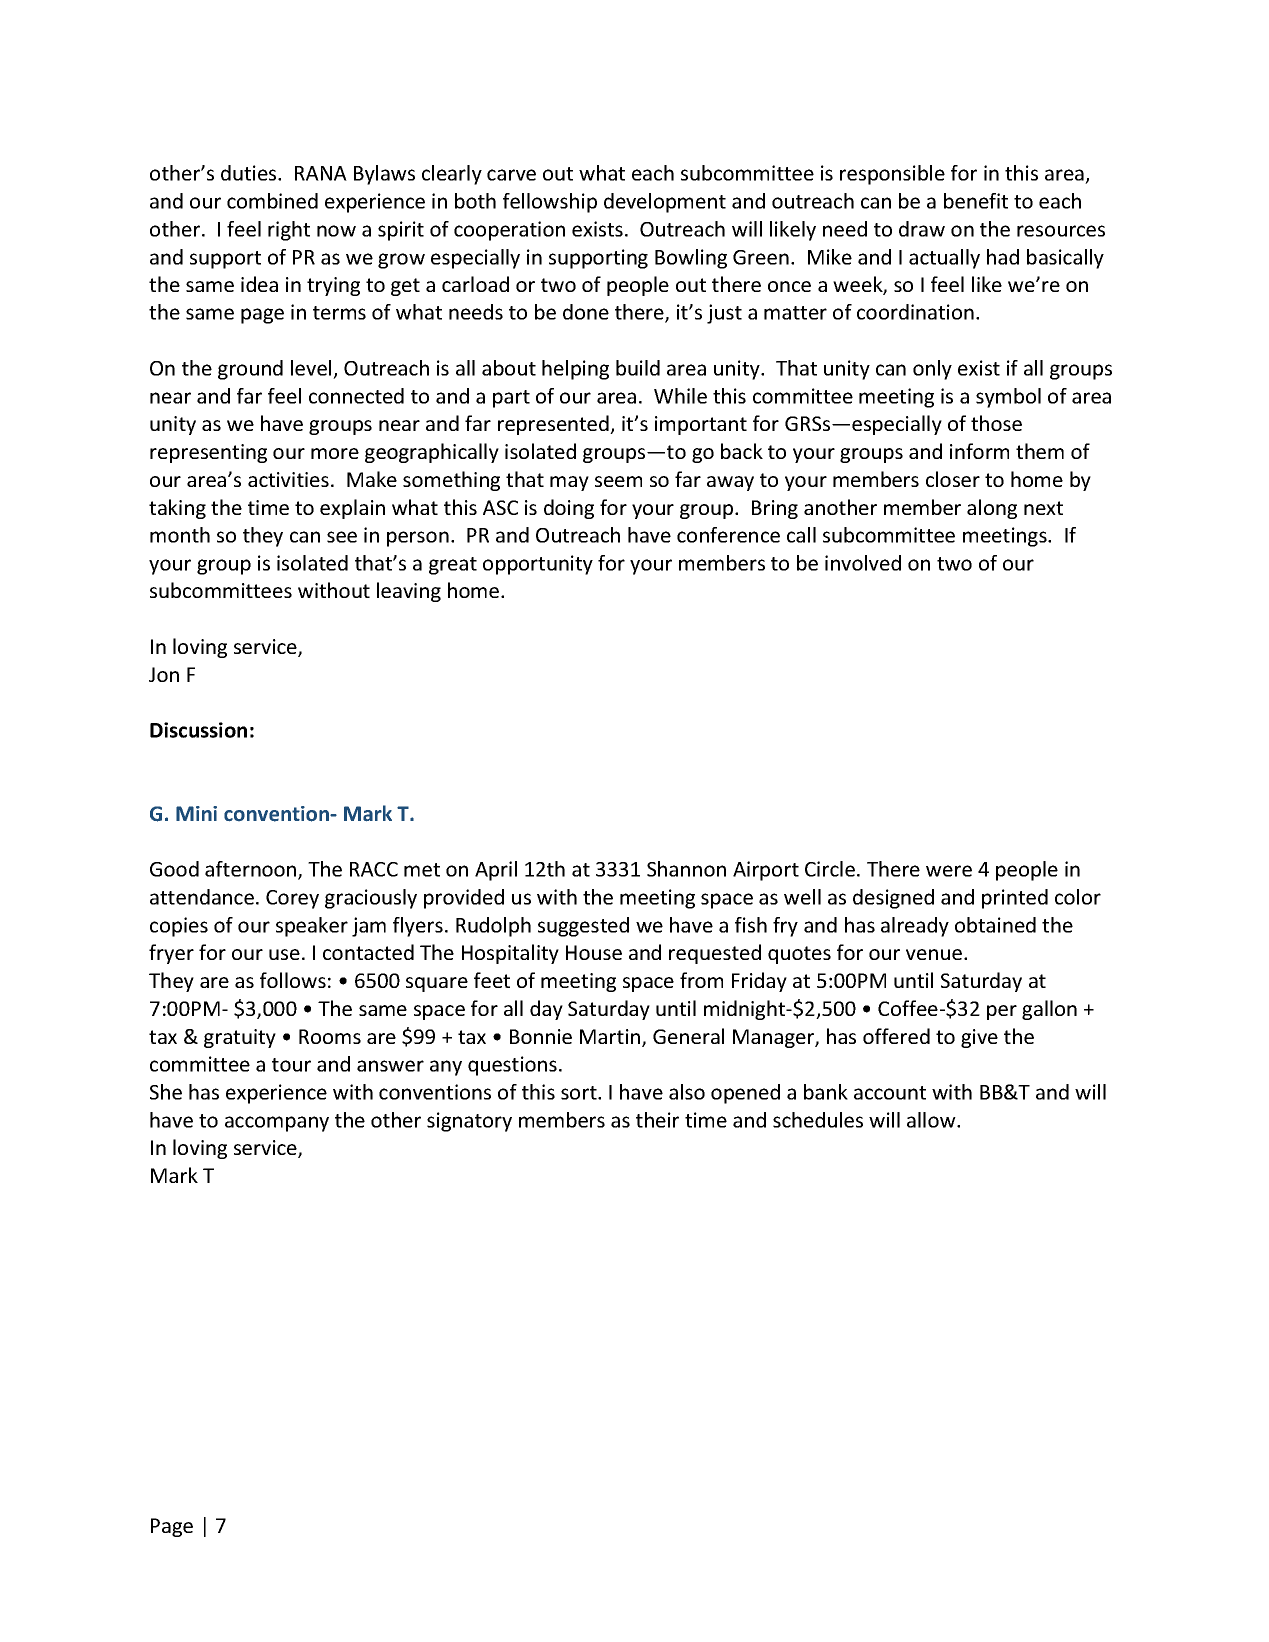 The height and width of the screenshot is (1642, 1269). Describe the element at coordinates (272, 201) in the screenshot. I see `combined` at that location.
